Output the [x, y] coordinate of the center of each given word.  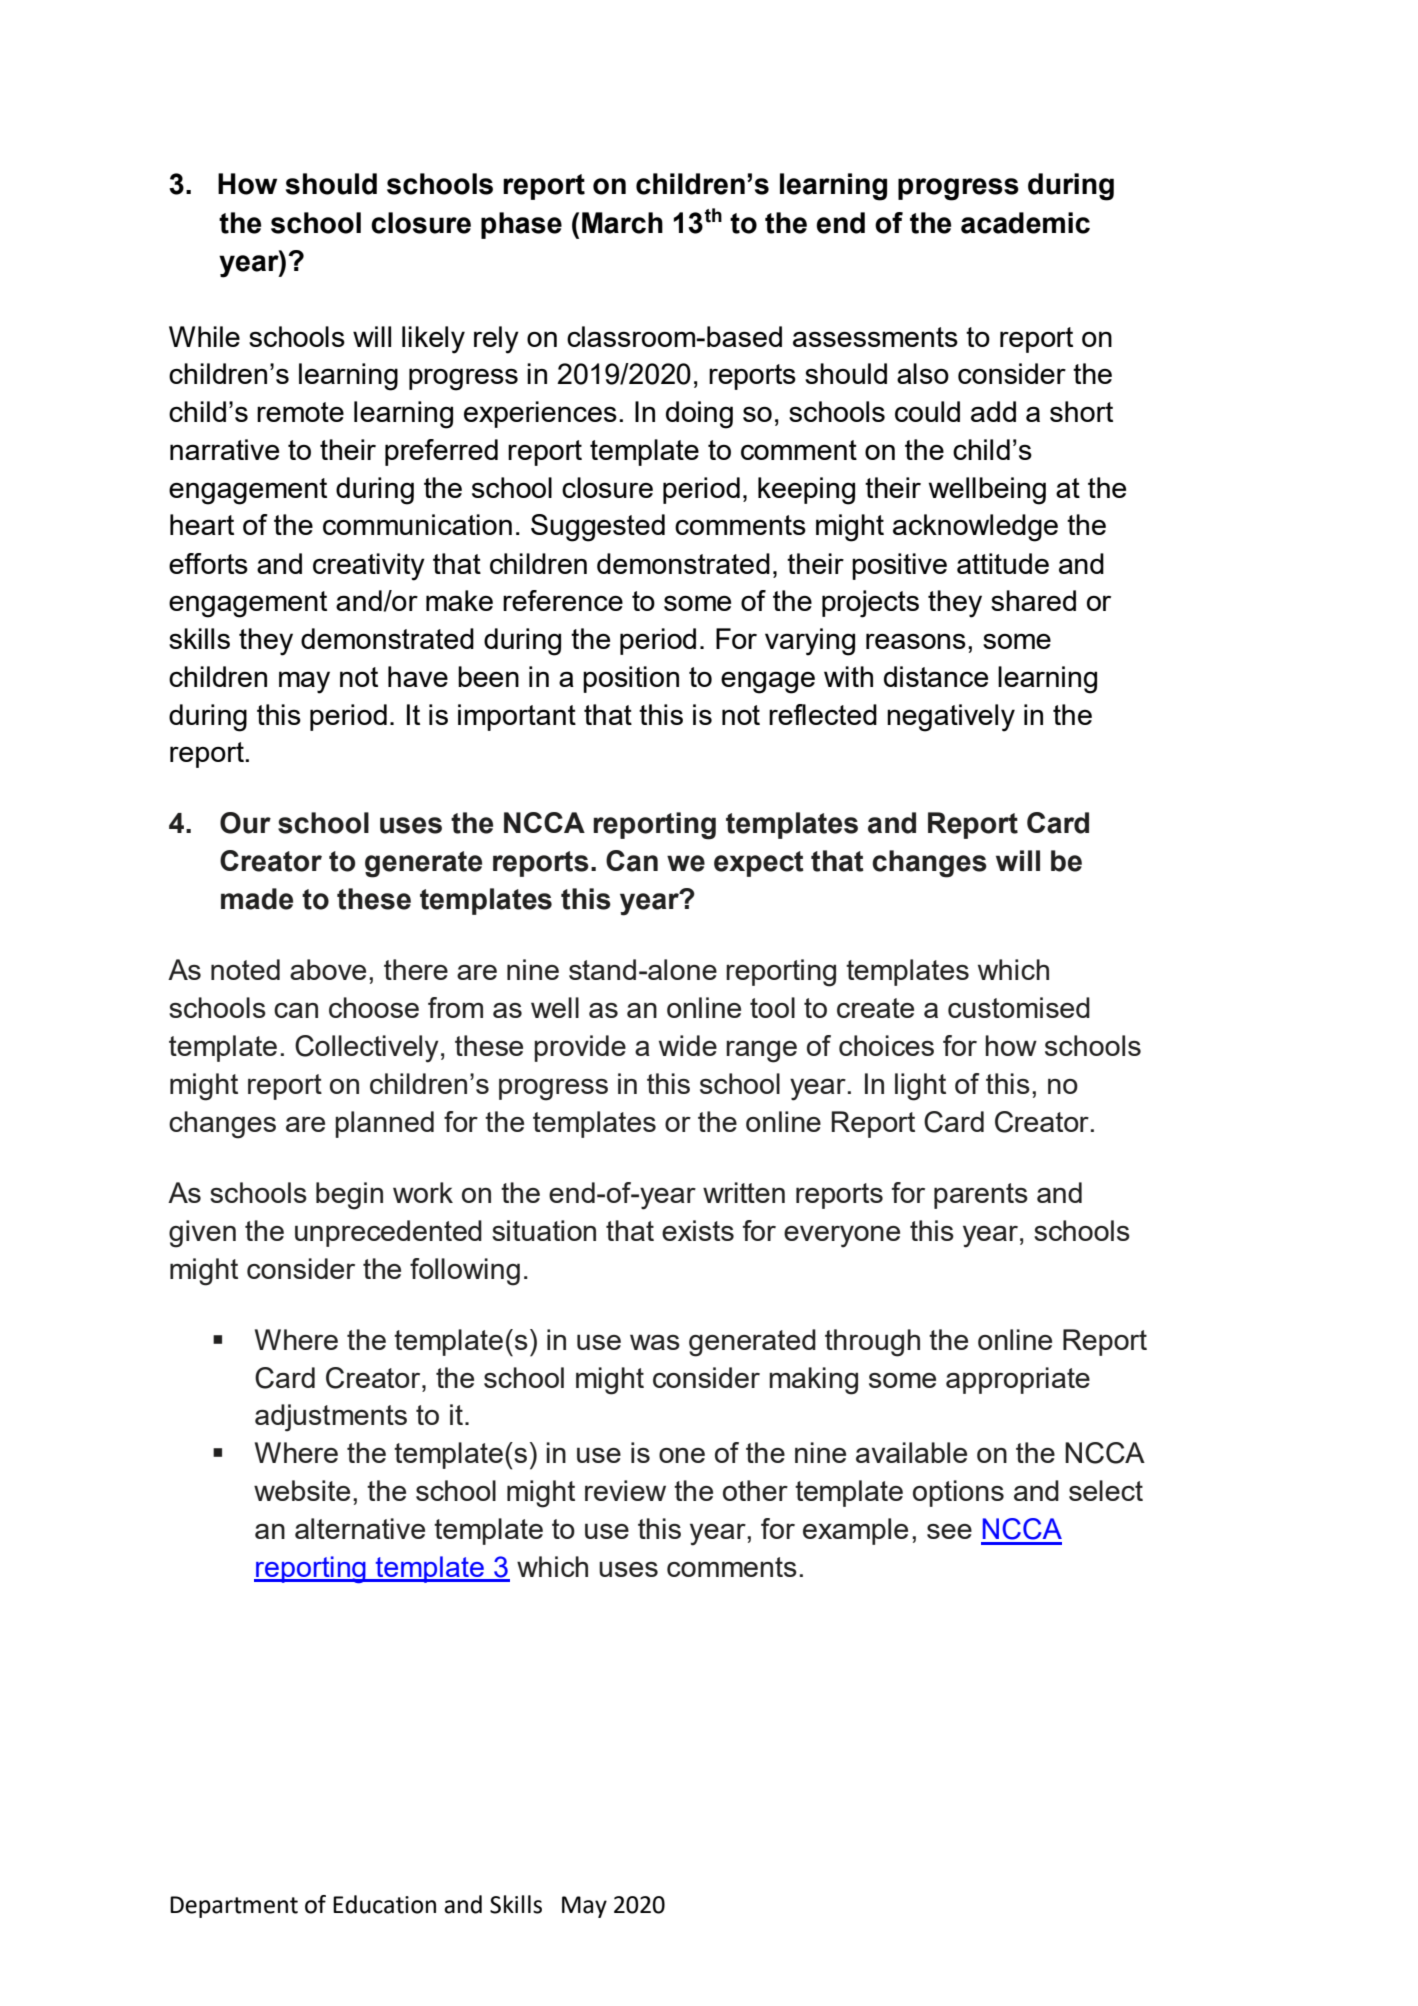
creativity [369, 567]
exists [698, 1230]
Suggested [598, 528]
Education [384, 1904]
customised [1019, 1007]
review [625, 1490]
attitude [1003, 563]
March [622, 223]
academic [1025, 223]
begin [349, 1196]
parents [981, 1196]
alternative [360, 1528]
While [204, 336]
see [949, 1531]
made [257, 899]
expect [759, 864]
